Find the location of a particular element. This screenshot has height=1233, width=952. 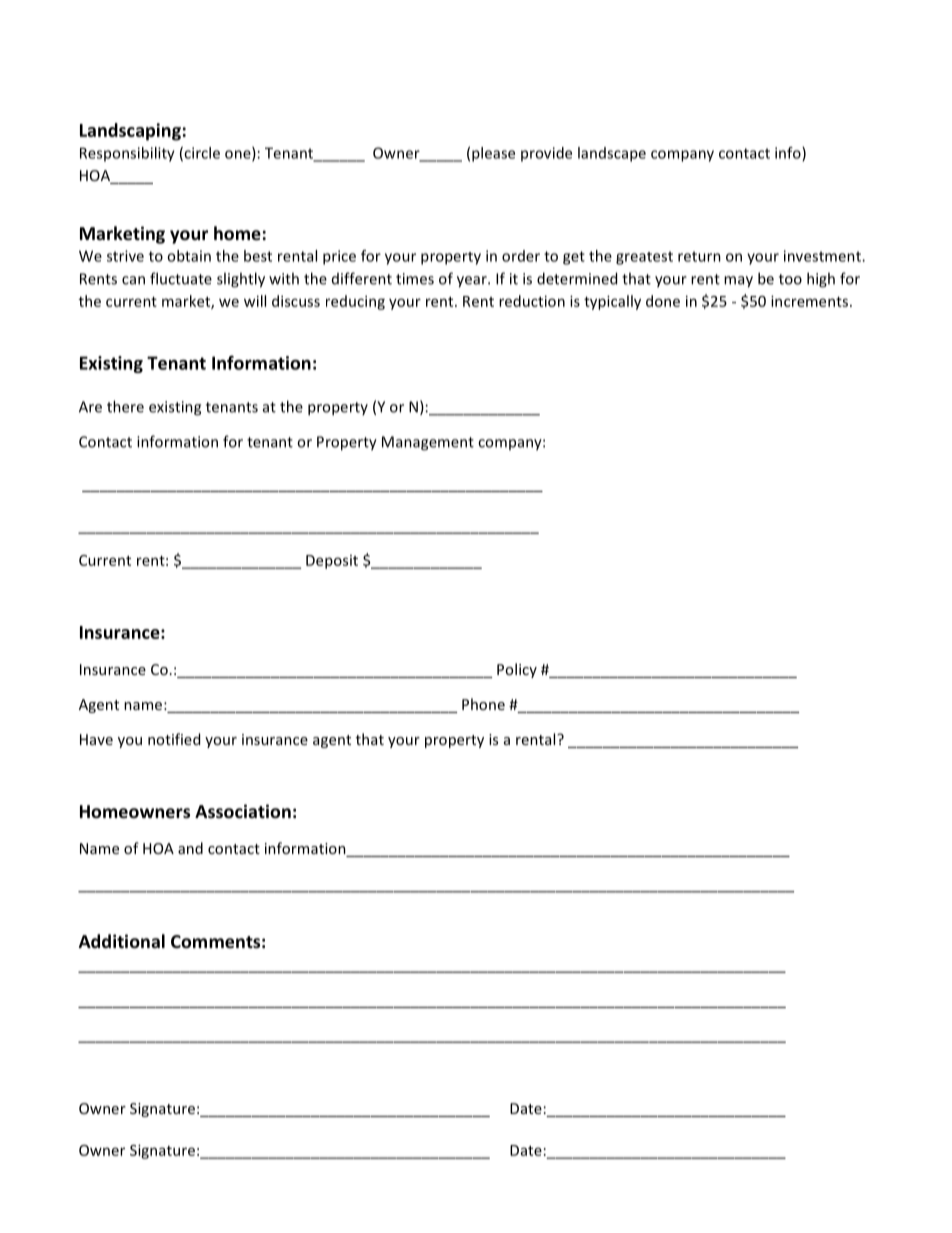

landscape is located at coordinates (612, 154).
